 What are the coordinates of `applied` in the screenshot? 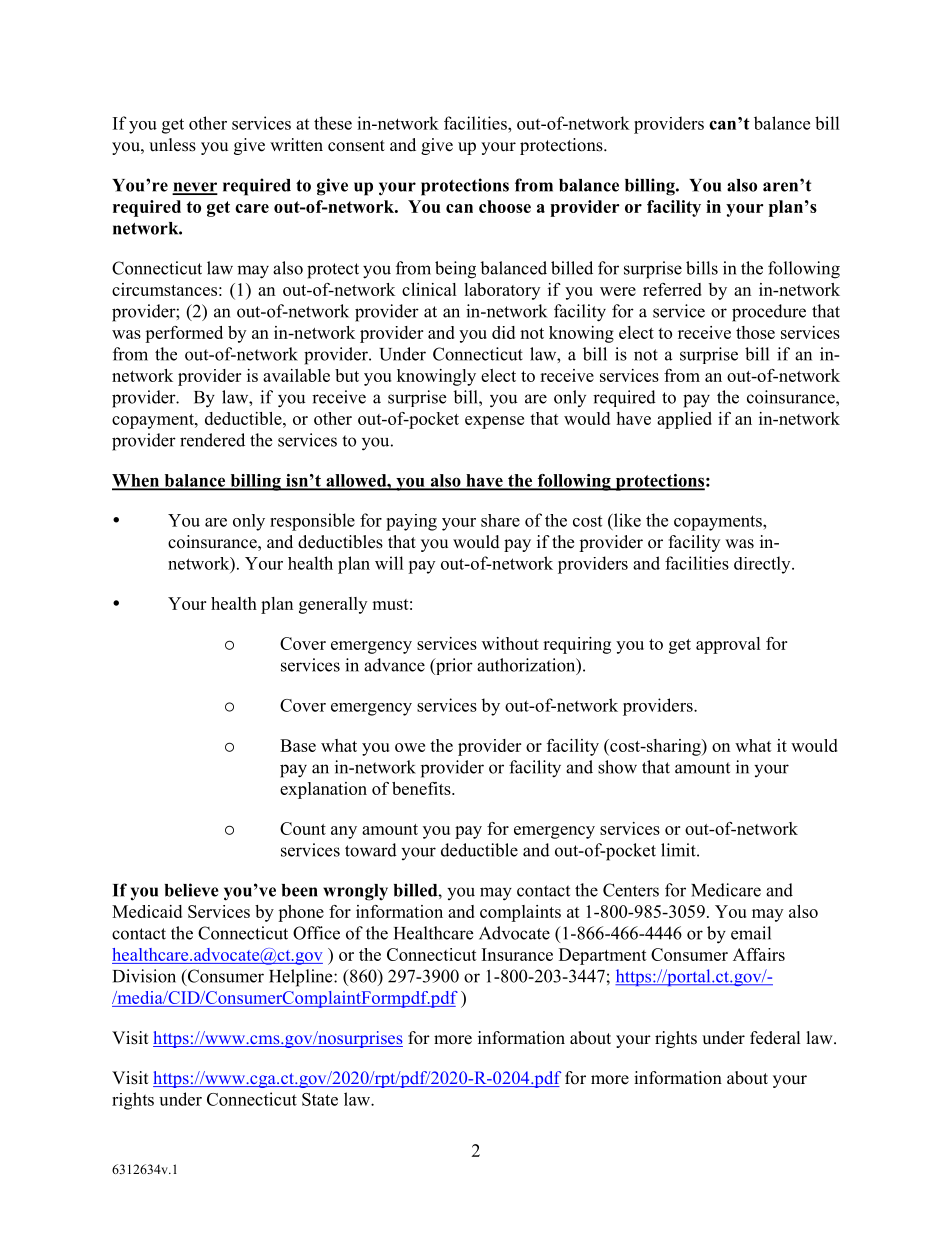 It's located at (684, 420).
